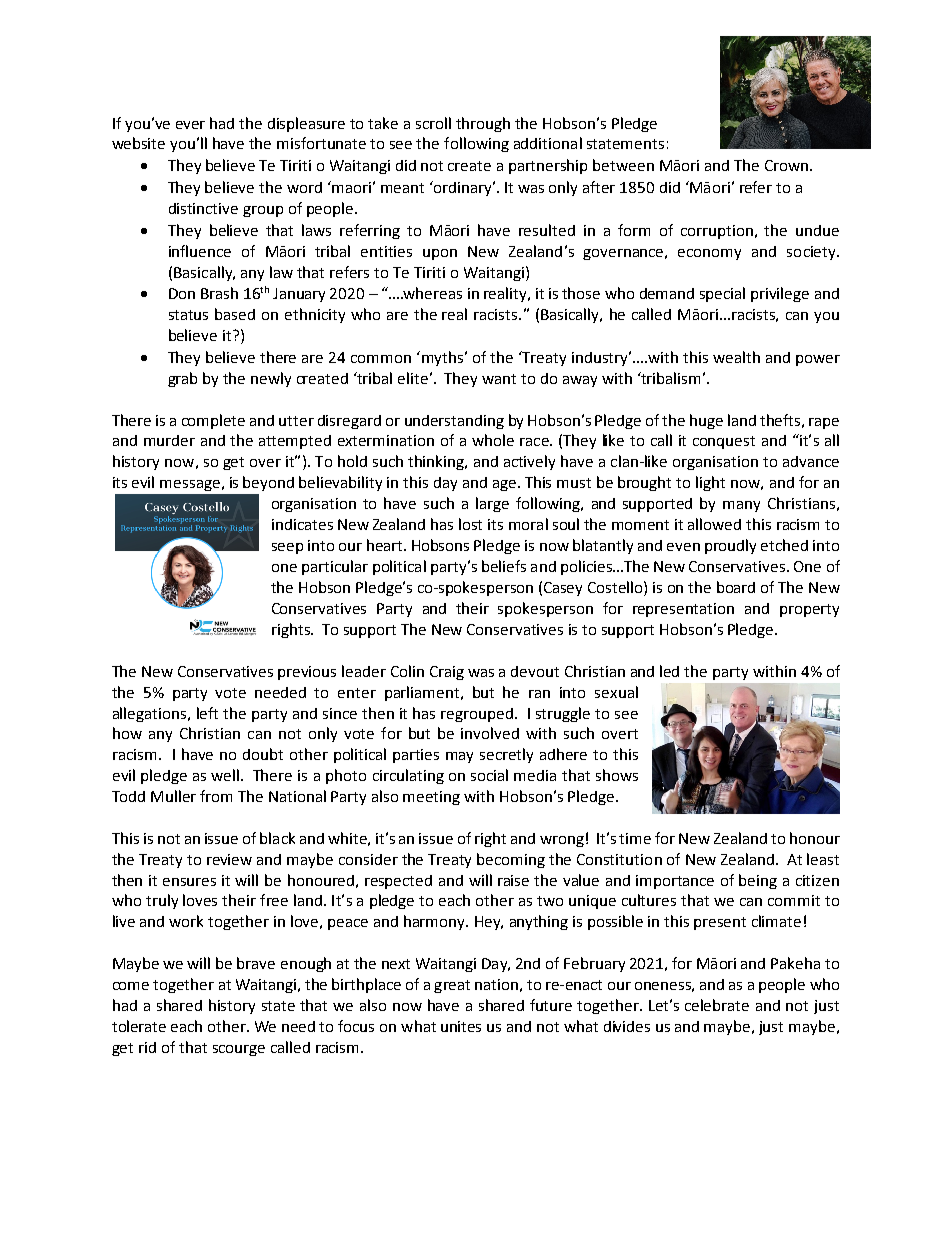  Describe the element at coordinates (213, 421) in the image. I see `complete` at that location.
